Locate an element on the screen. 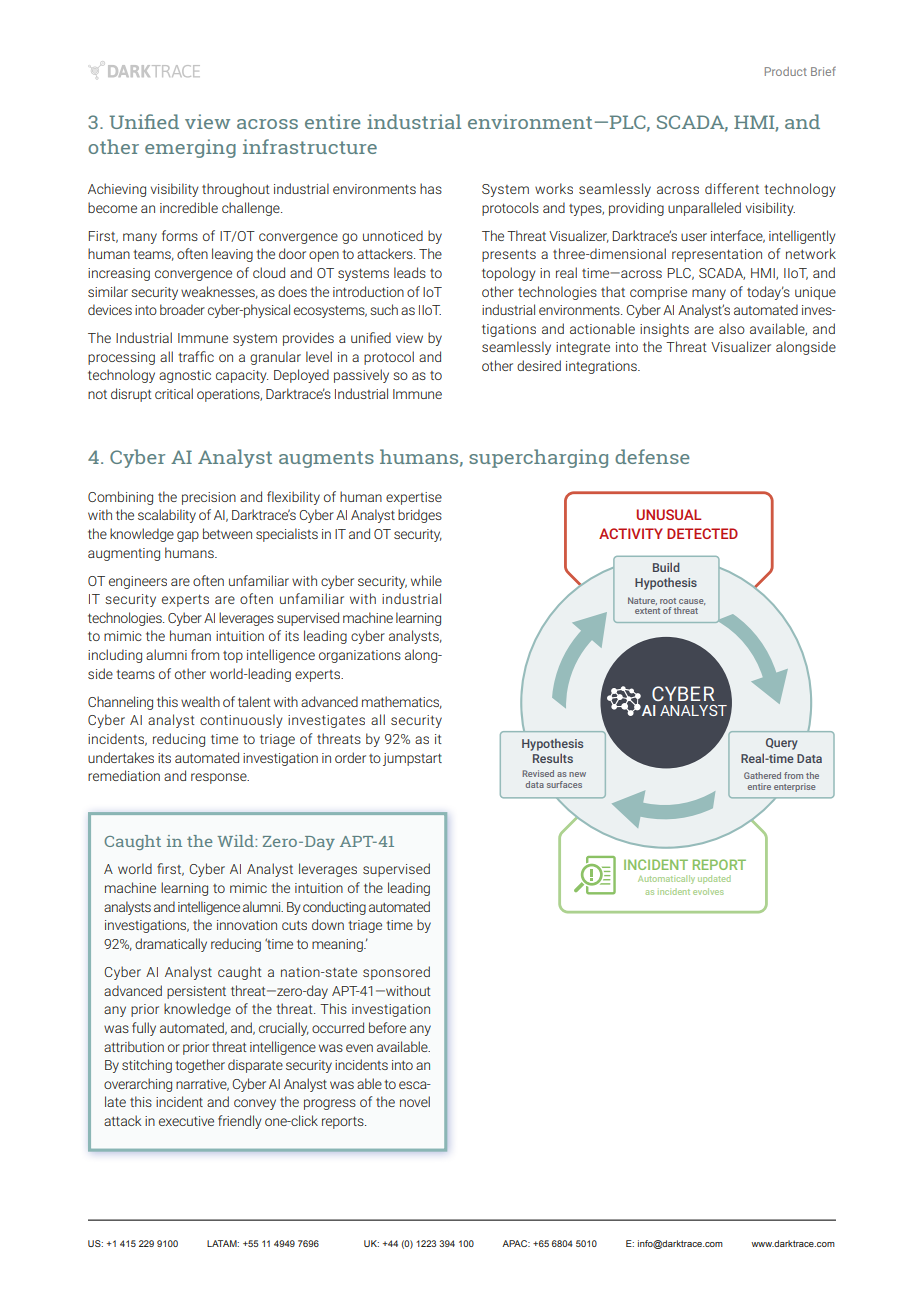 The image size is (924, 1308). novel is located at coordinates (415, 1101).
